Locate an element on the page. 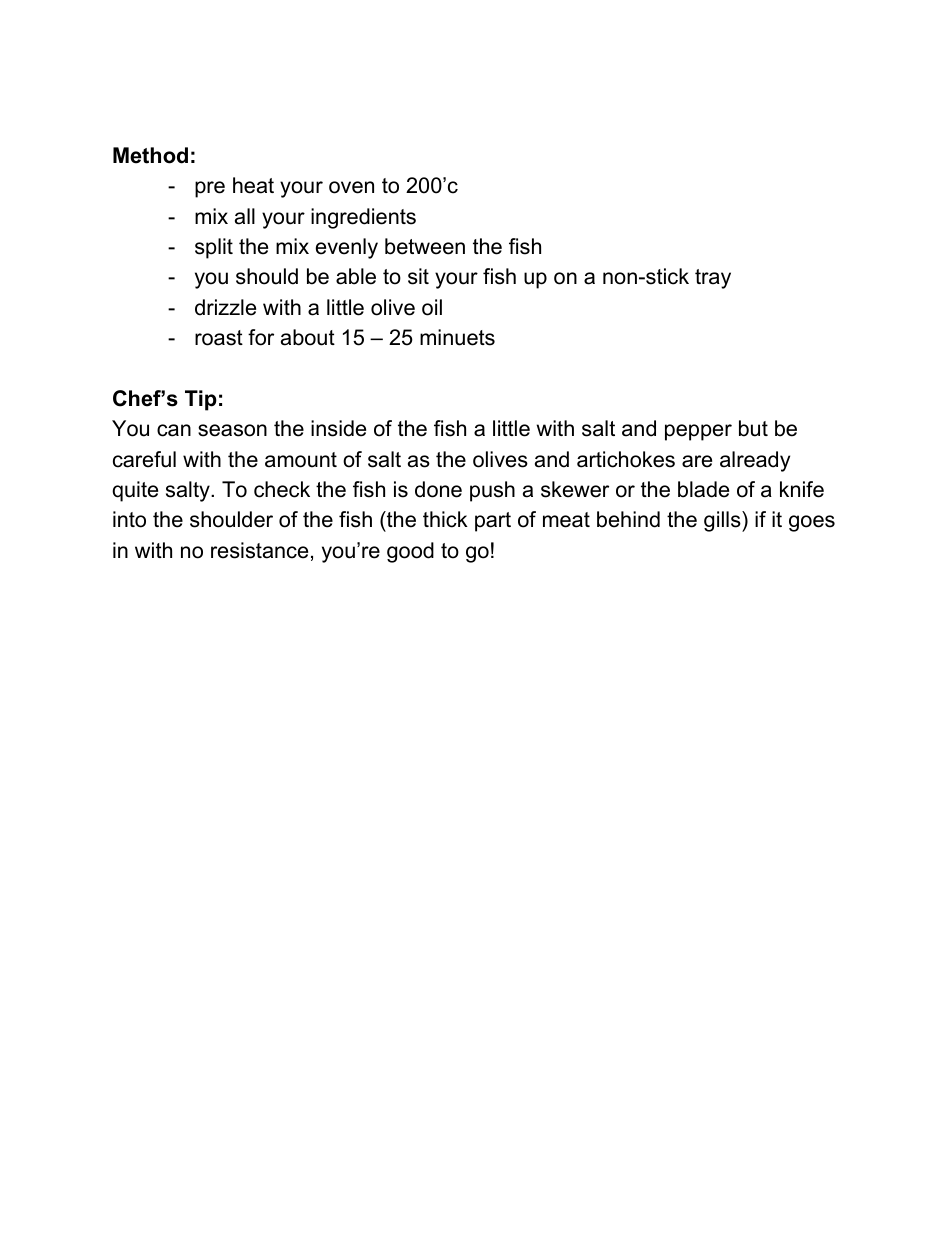 This image has height=1233, width=952. sit is located at coordinates (418, 276).
